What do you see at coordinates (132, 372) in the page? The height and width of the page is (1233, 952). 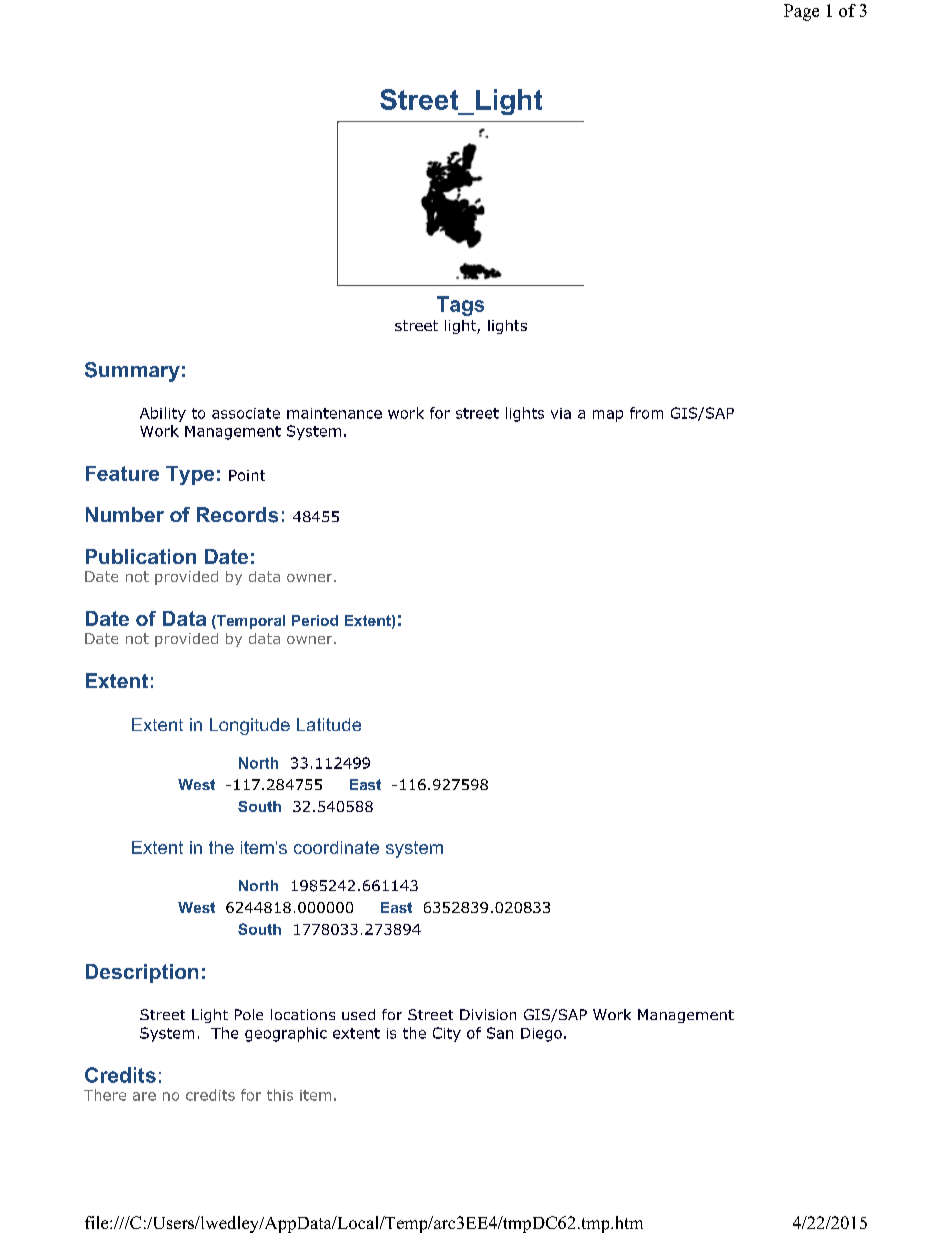 I see `Summary` at bounding box center [132, 372].
